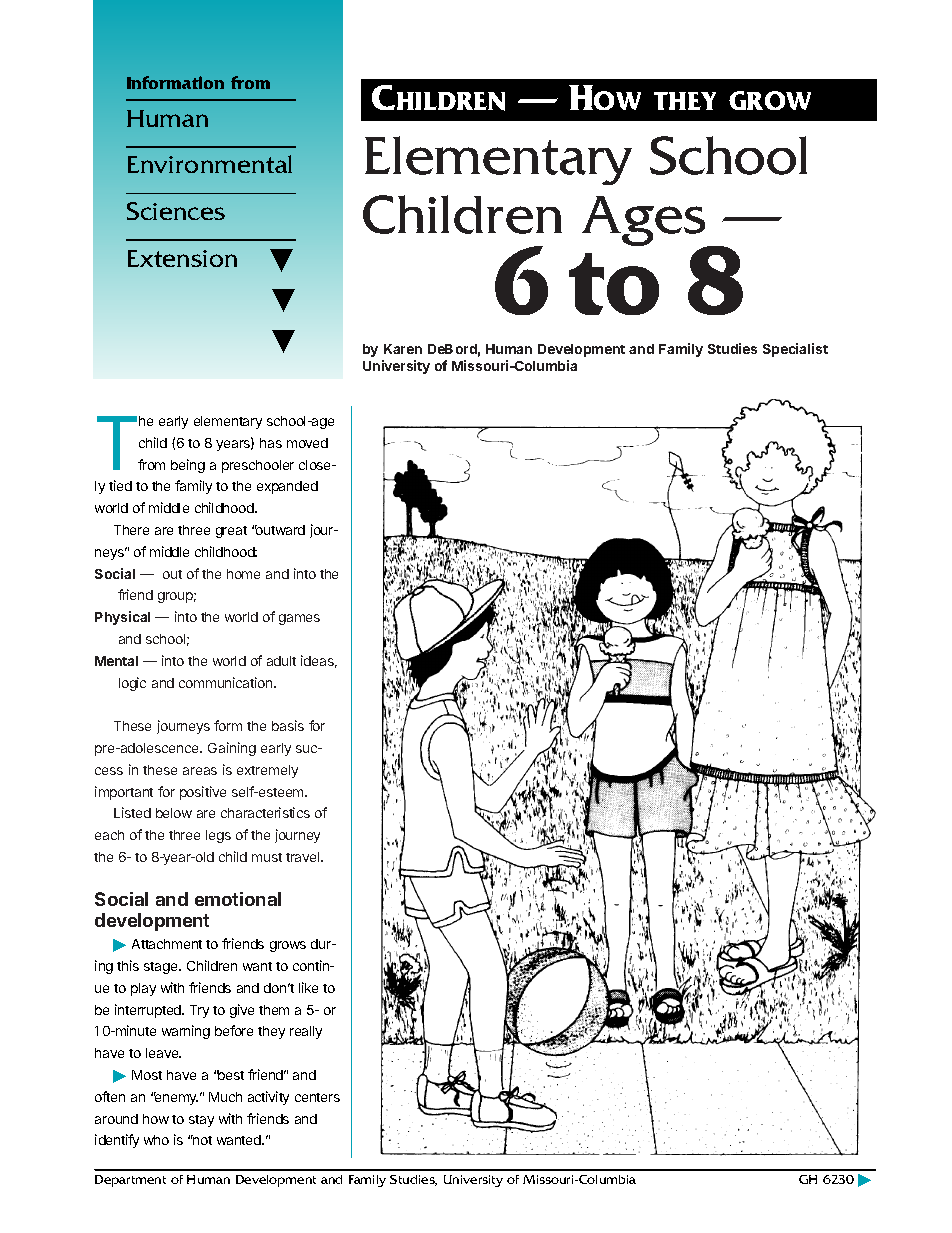 The image size is (952, 1233). What do you see at coordinates (403, 349) in the screenshot?
I see `Karen` at bounding box center [403, 349].
